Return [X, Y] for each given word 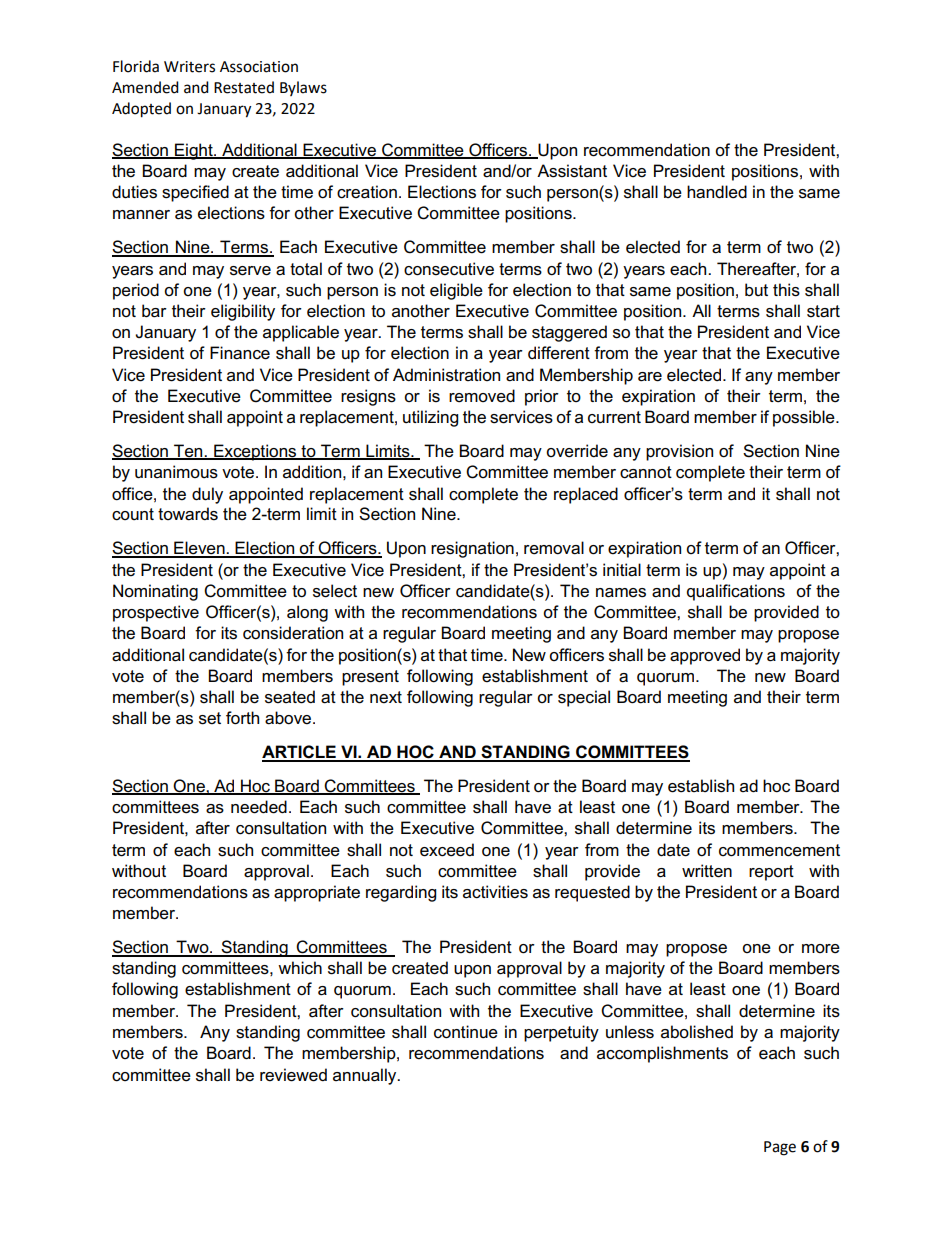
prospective [156, 613]
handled [717, 192]
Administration [446, 375]
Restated [244, 87]
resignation [472, 549]
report [771, 873]
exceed [447, 850]
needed [259, 807]
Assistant [572, 171]
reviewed [293, 1075]
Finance [240, 353]
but [756, 290]
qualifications [736, 592]
